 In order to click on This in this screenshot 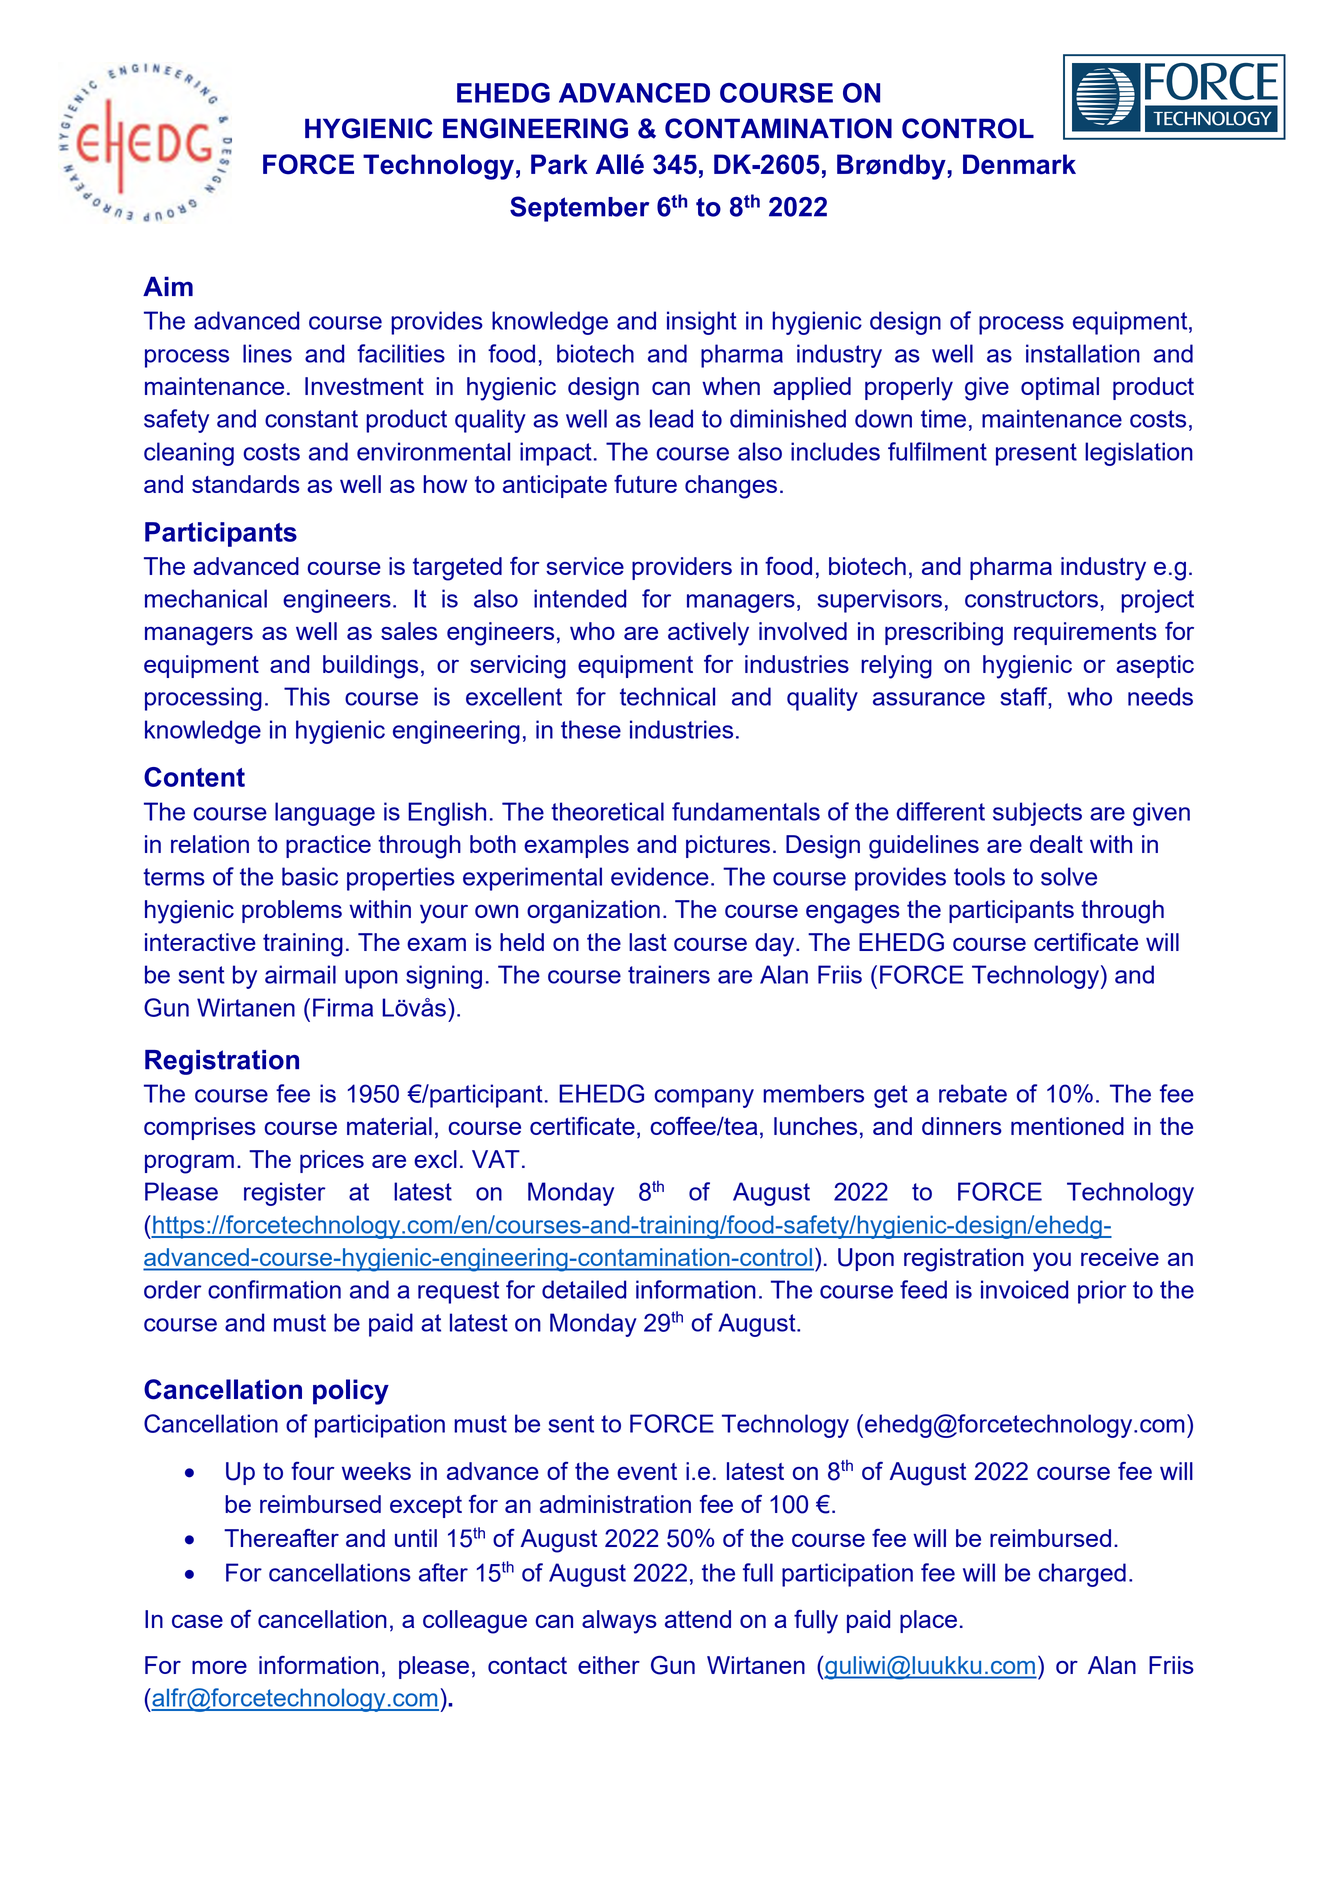, I will do `click(307, 696)`.
